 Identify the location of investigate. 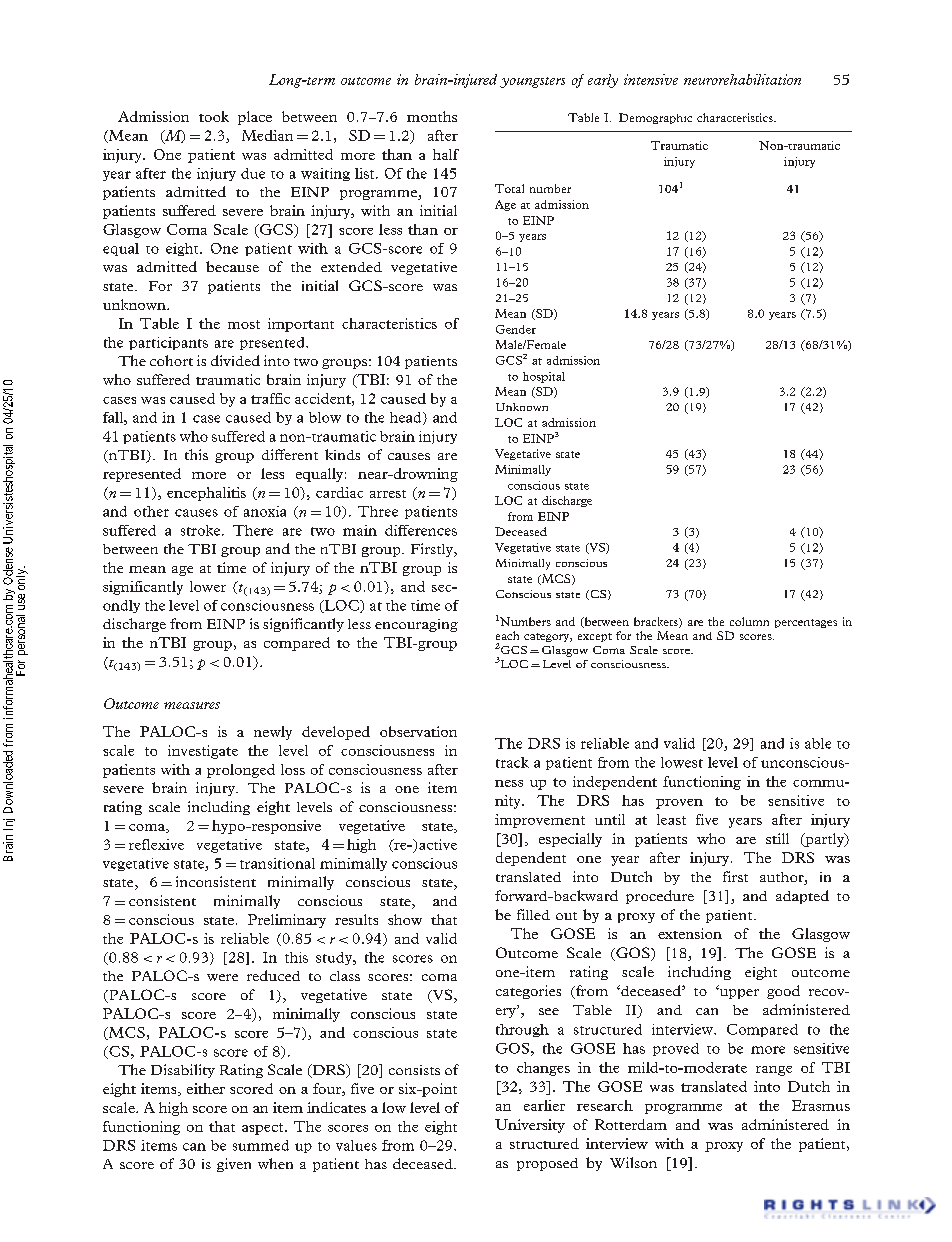
(203, 752).
